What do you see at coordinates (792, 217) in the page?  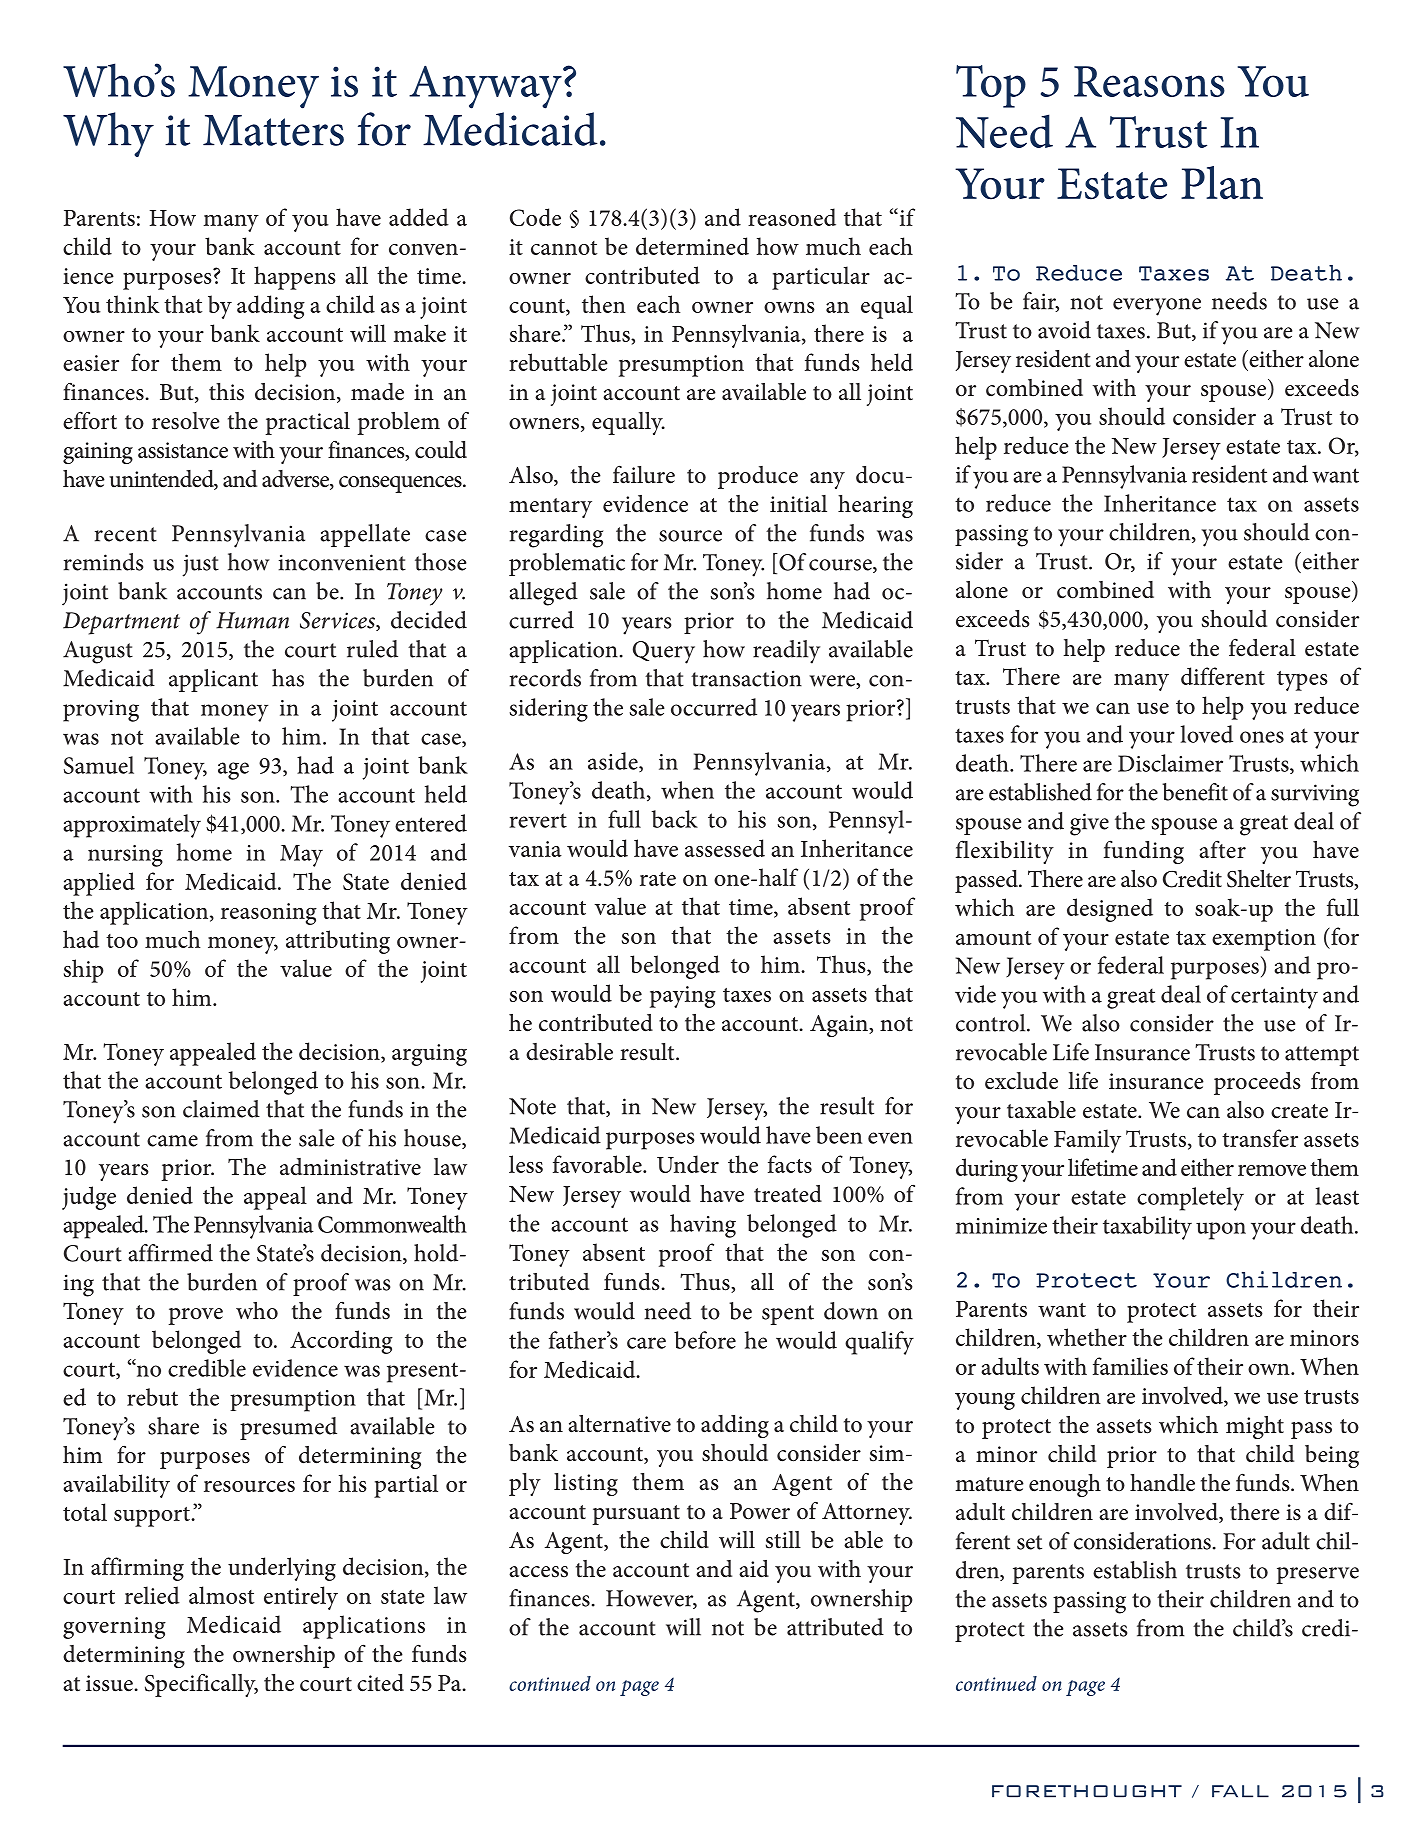 I see `reasoned` at bounding box center [792, 217].
